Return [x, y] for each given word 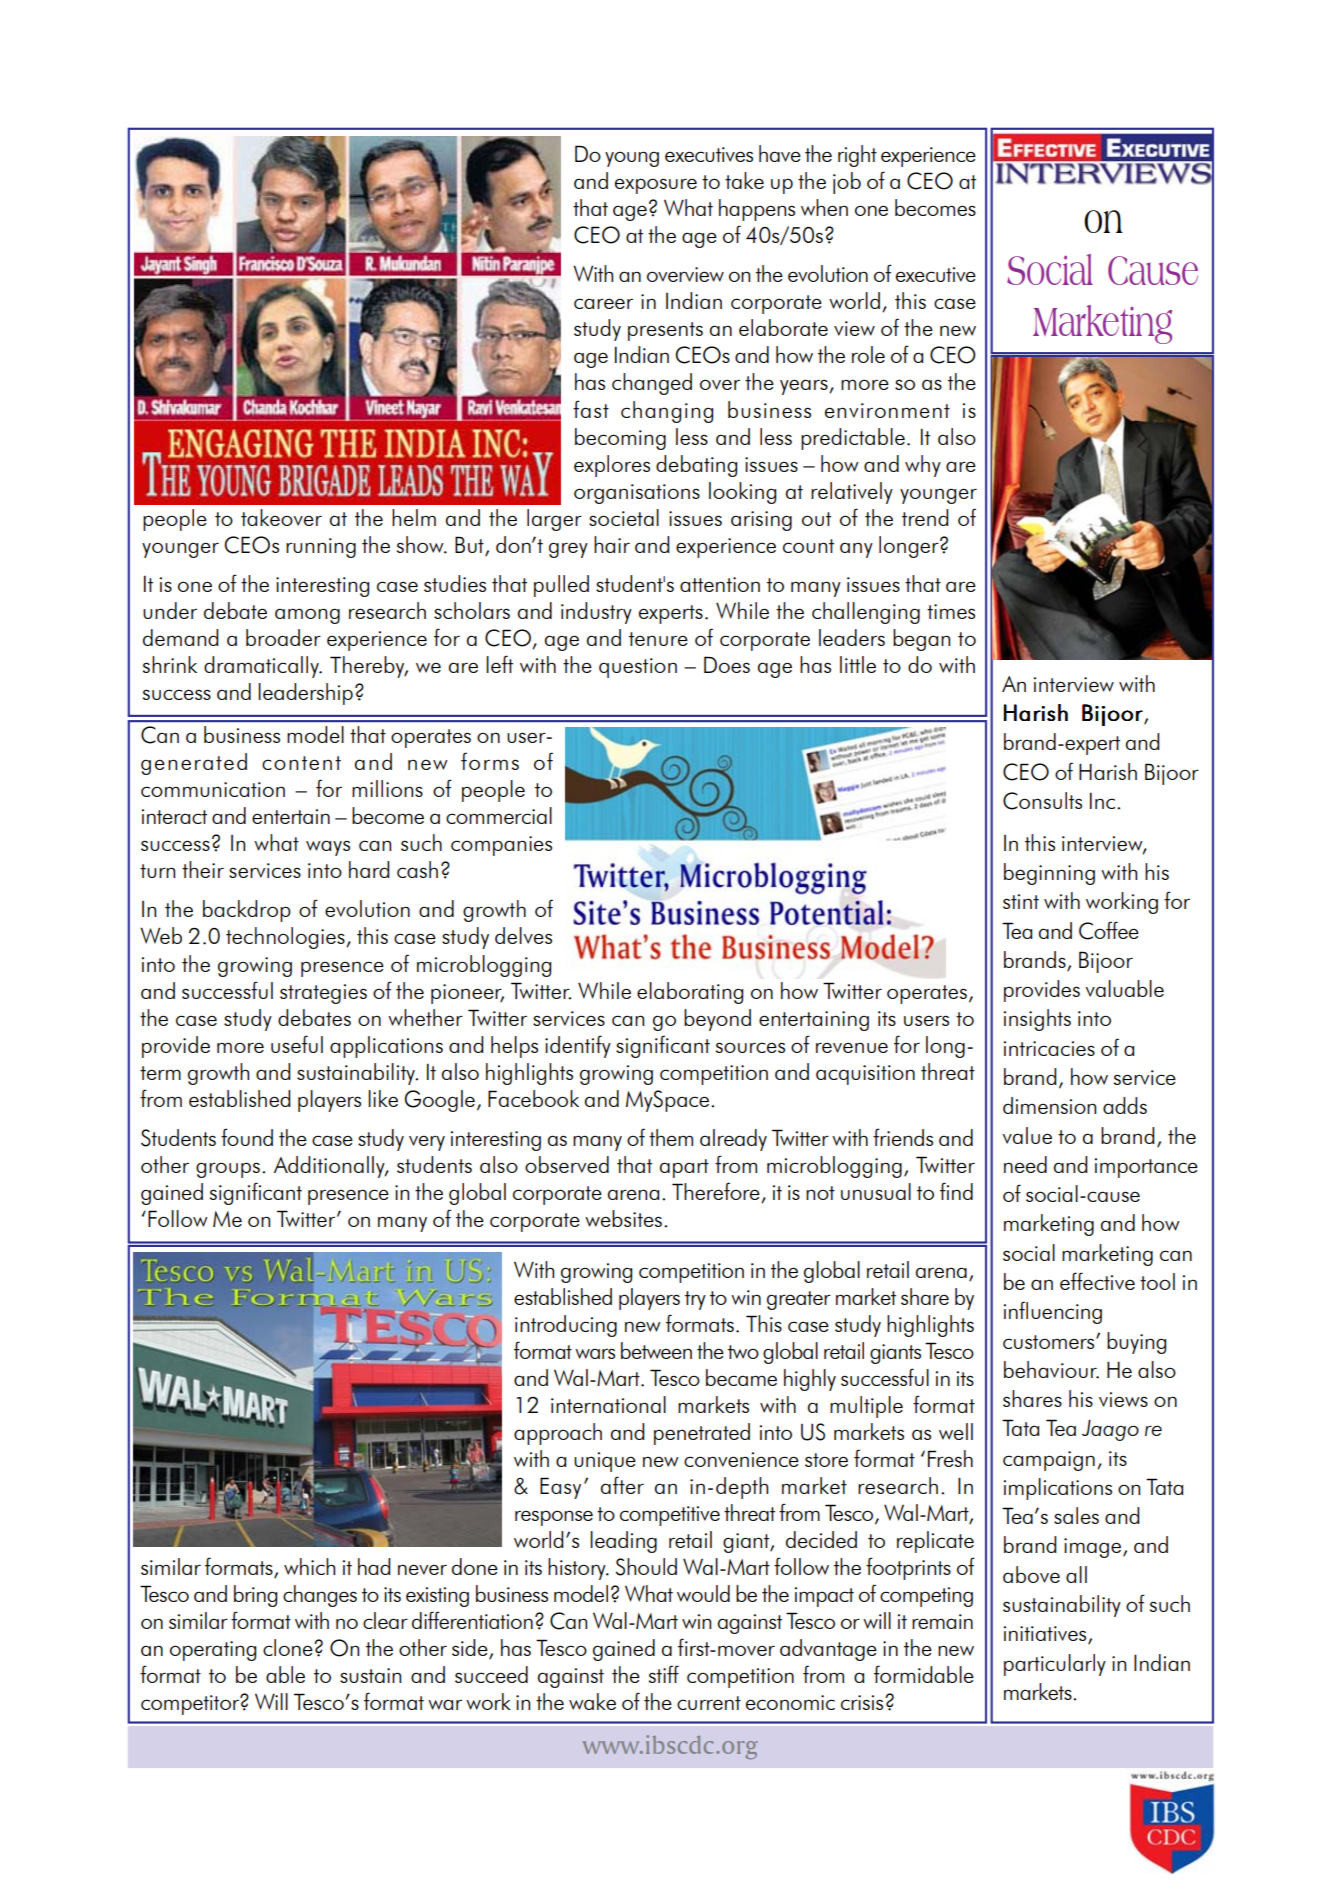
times [951, 611]
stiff [664, 1674]
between [656, 1350]
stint [1021, 901]
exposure [656, 186]
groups [228, 1170]
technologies [286, 938]
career [603, 303]
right [857, 156]
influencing [1053, 1312]
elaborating [690, 993]
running [321, 548]
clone [289, 1647]
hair [612, 544]
